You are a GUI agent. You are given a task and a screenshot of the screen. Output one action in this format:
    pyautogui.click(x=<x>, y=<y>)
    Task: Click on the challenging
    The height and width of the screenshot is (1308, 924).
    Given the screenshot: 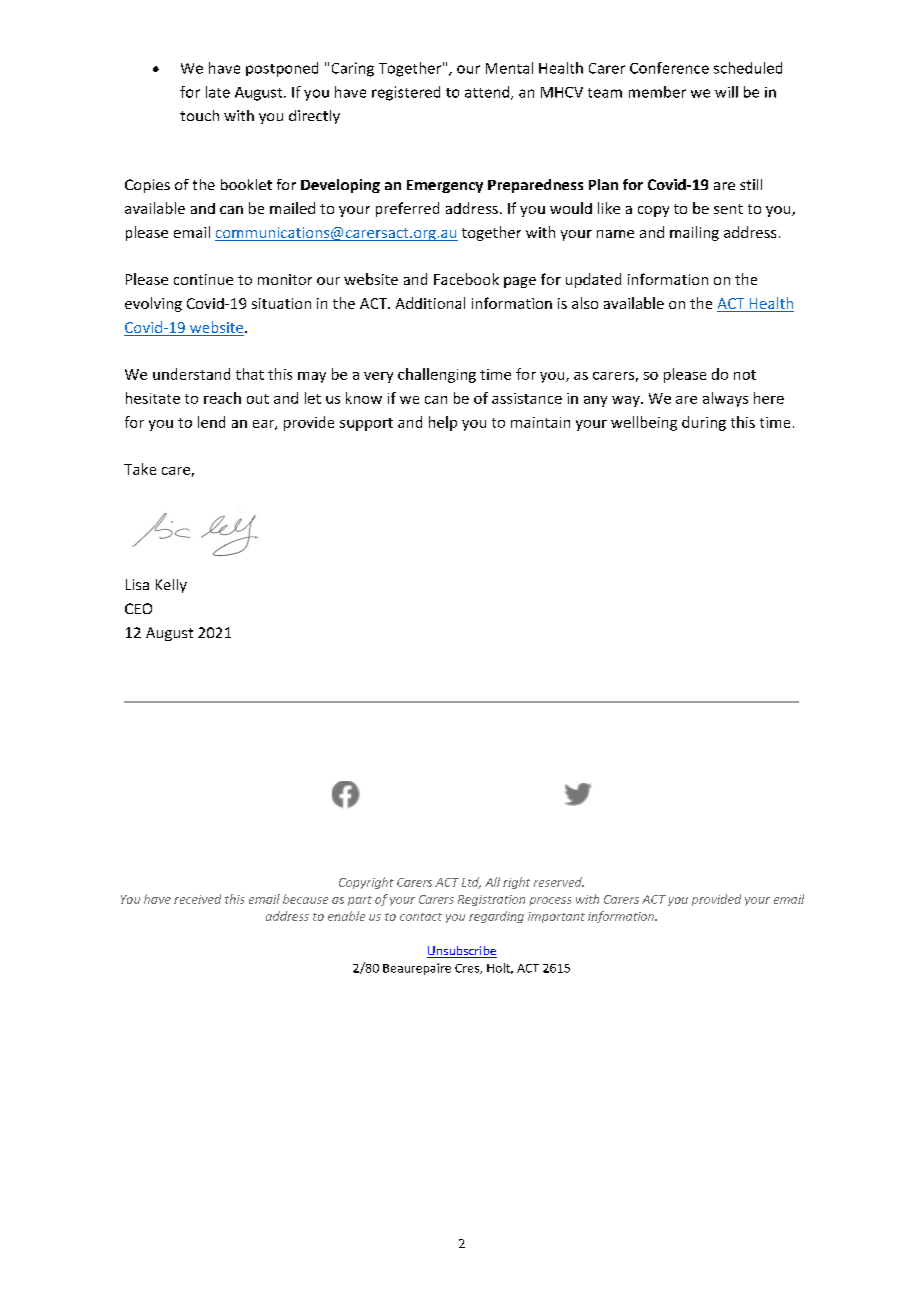 What is the action you would take?
    pyautogui.click(x=437, y=375)
